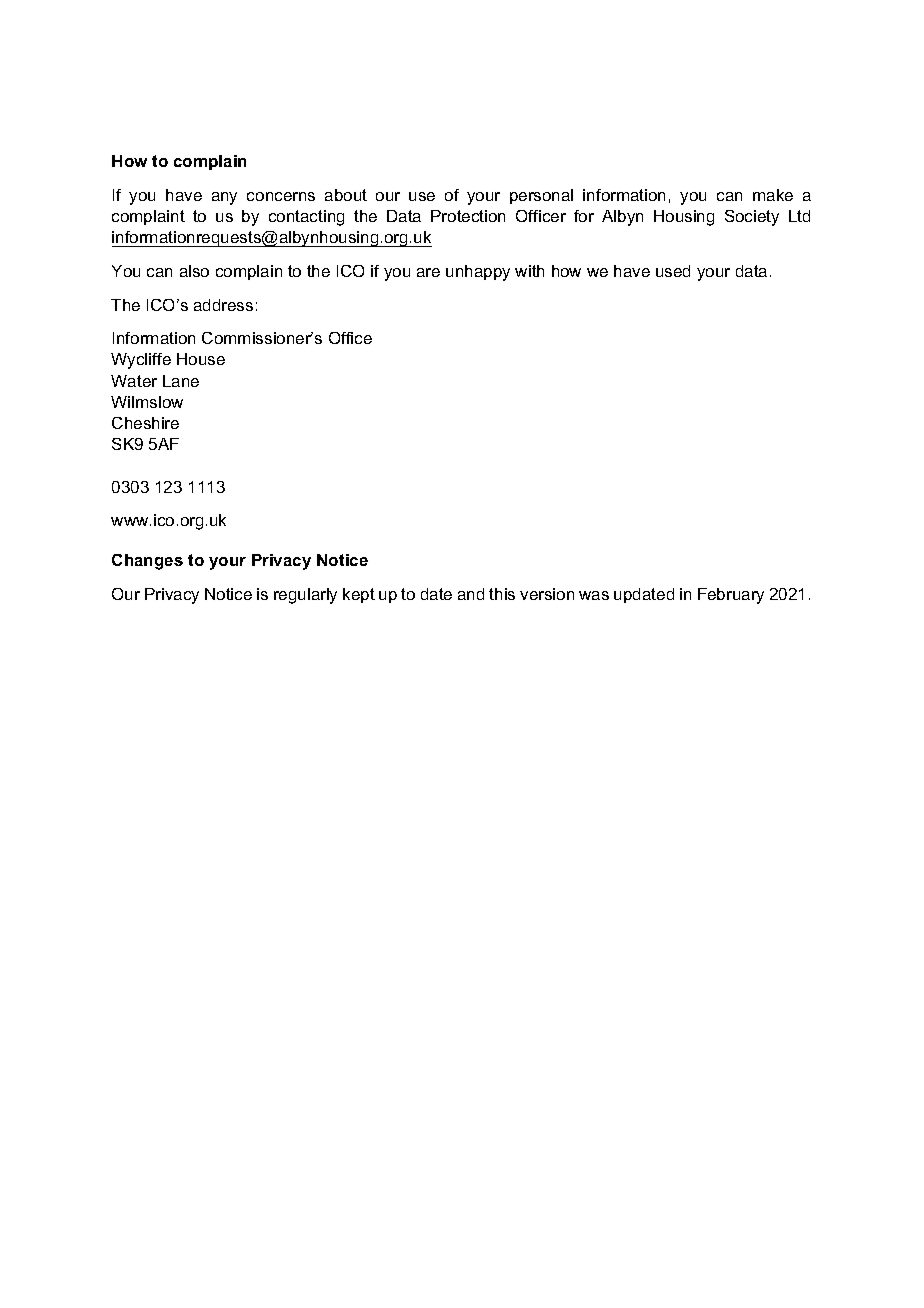 The width and height of the screenshot is (924, 1308). What do you see at coordinates (478, 273) in the screenshot?
I see `unhappy` at bounding box center [478, 273].
